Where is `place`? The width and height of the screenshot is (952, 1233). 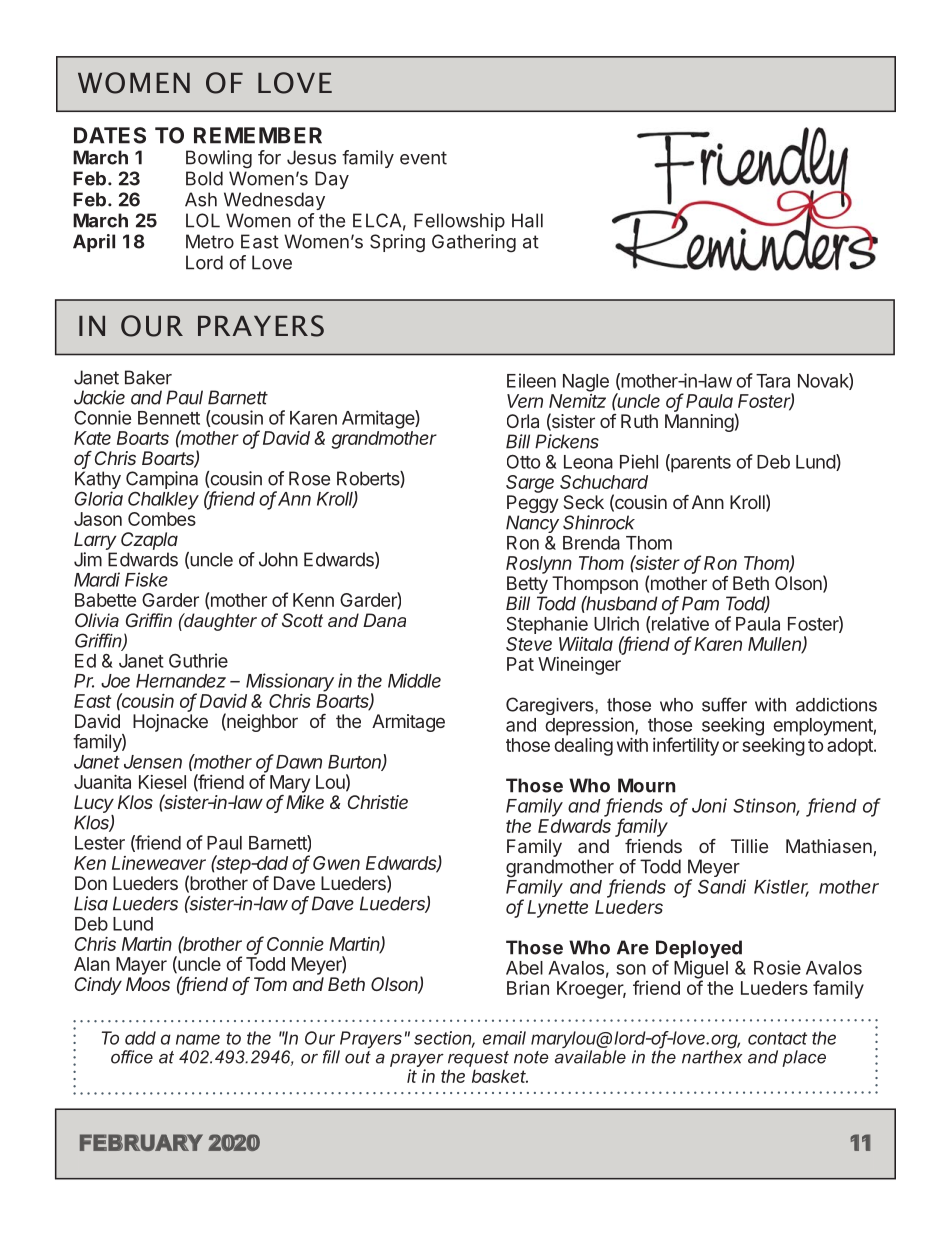 place is located at coordinates (804, 1058).
